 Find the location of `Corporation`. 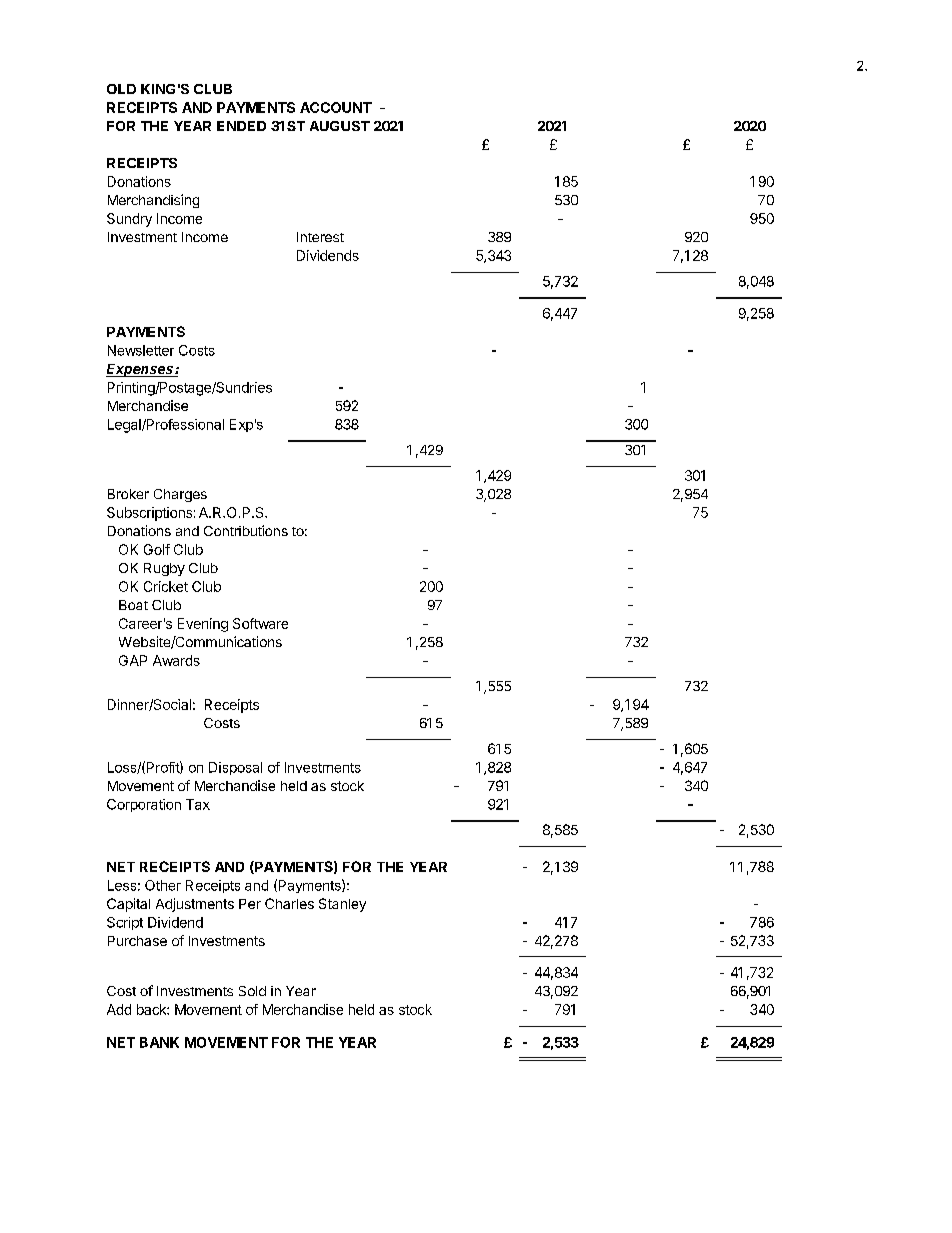

Corporation is located at coordinates (144, 805).
